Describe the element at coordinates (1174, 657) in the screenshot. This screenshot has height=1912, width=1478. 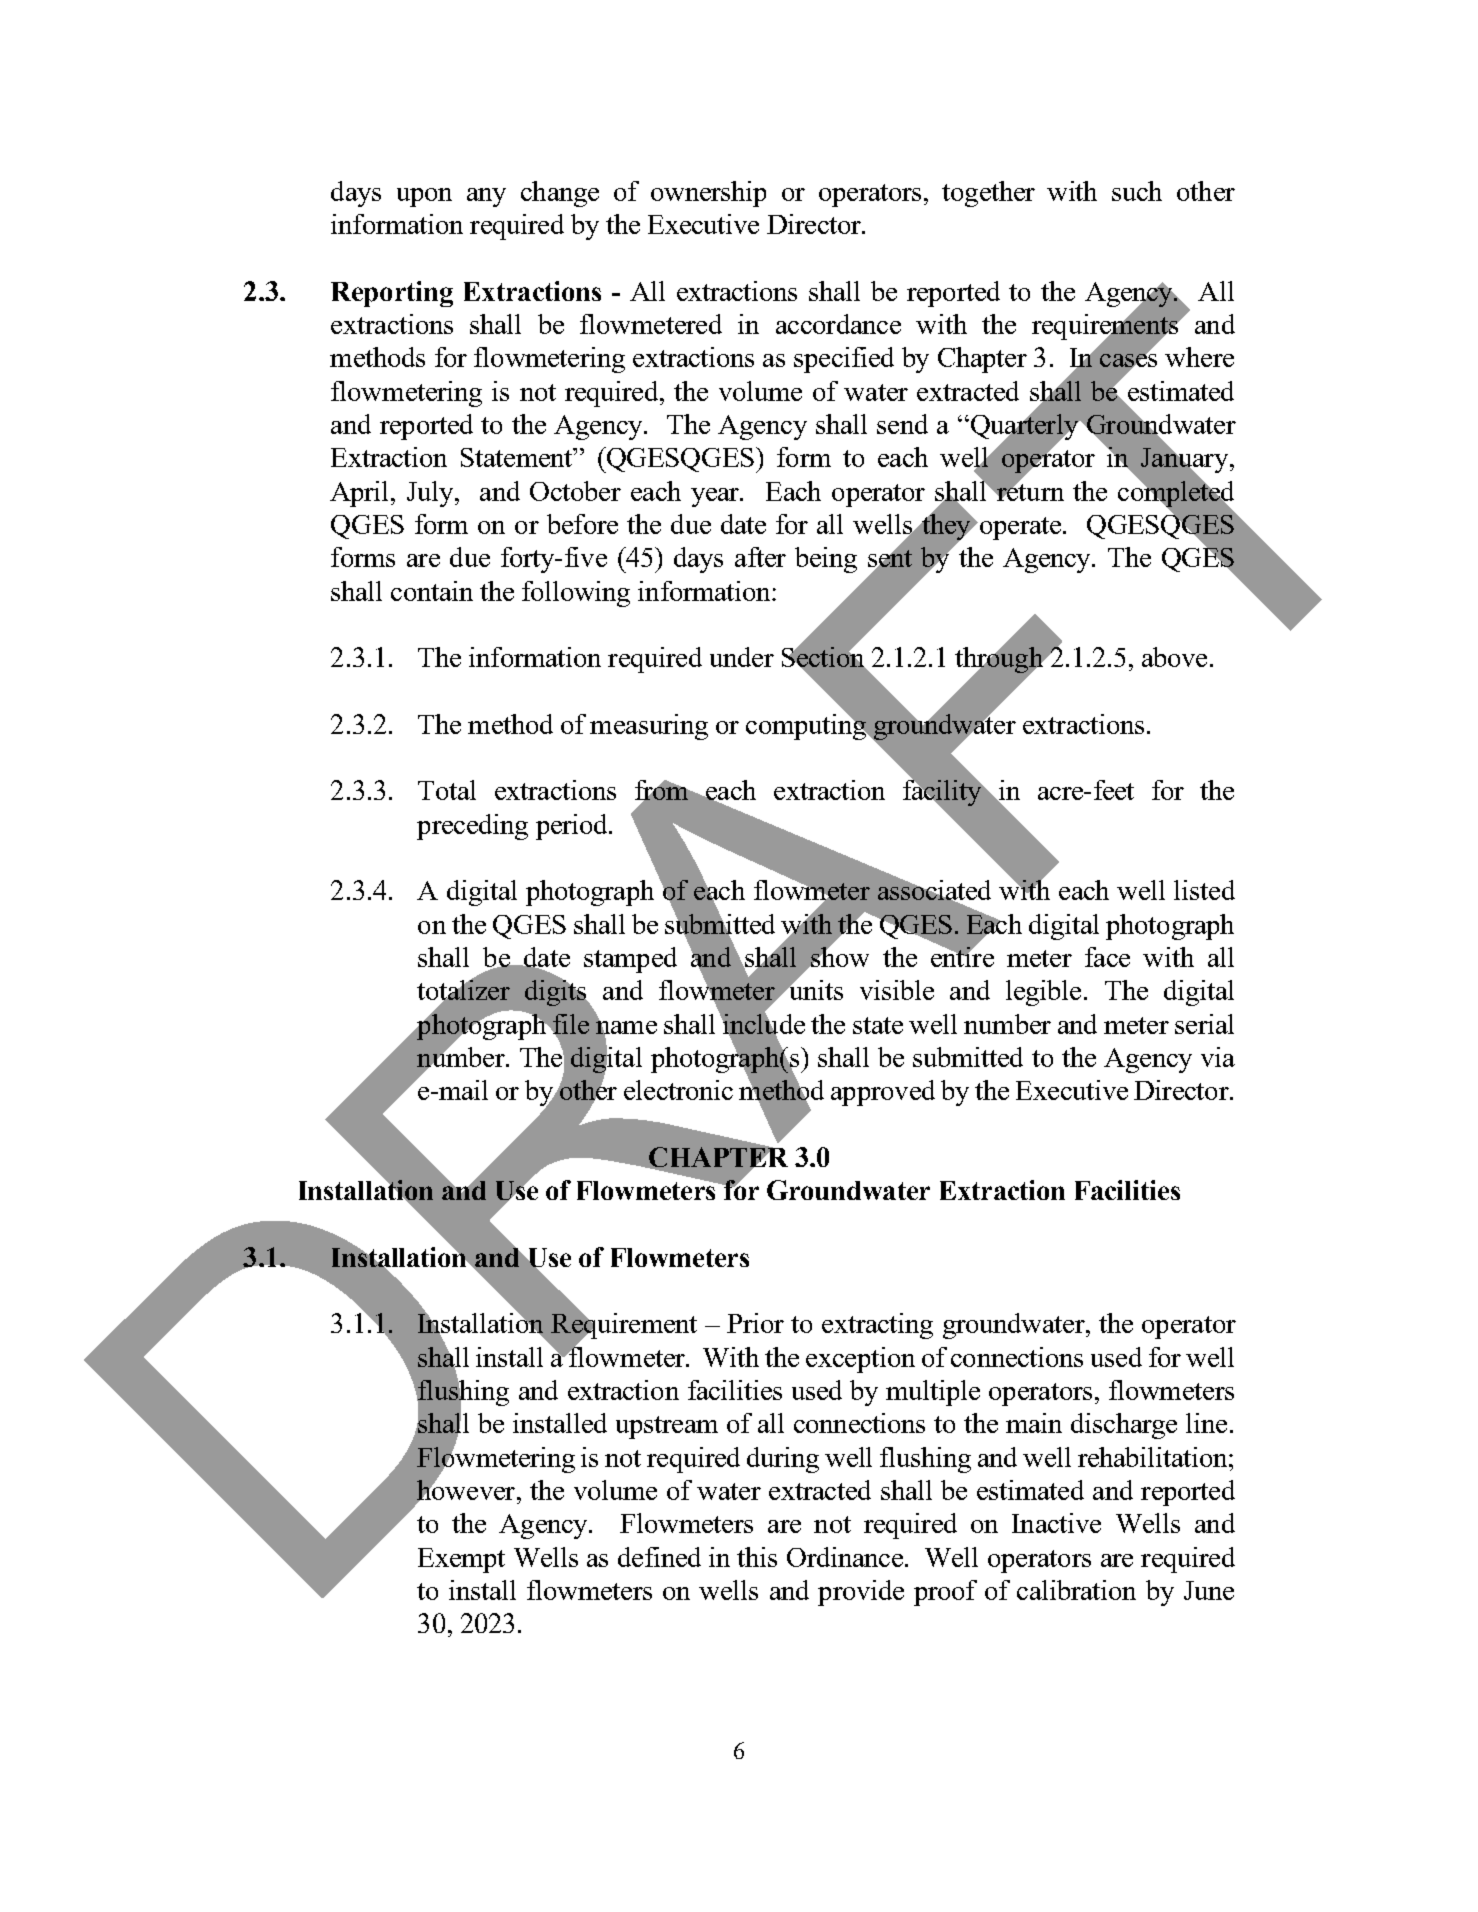
I see `above` at that location.
